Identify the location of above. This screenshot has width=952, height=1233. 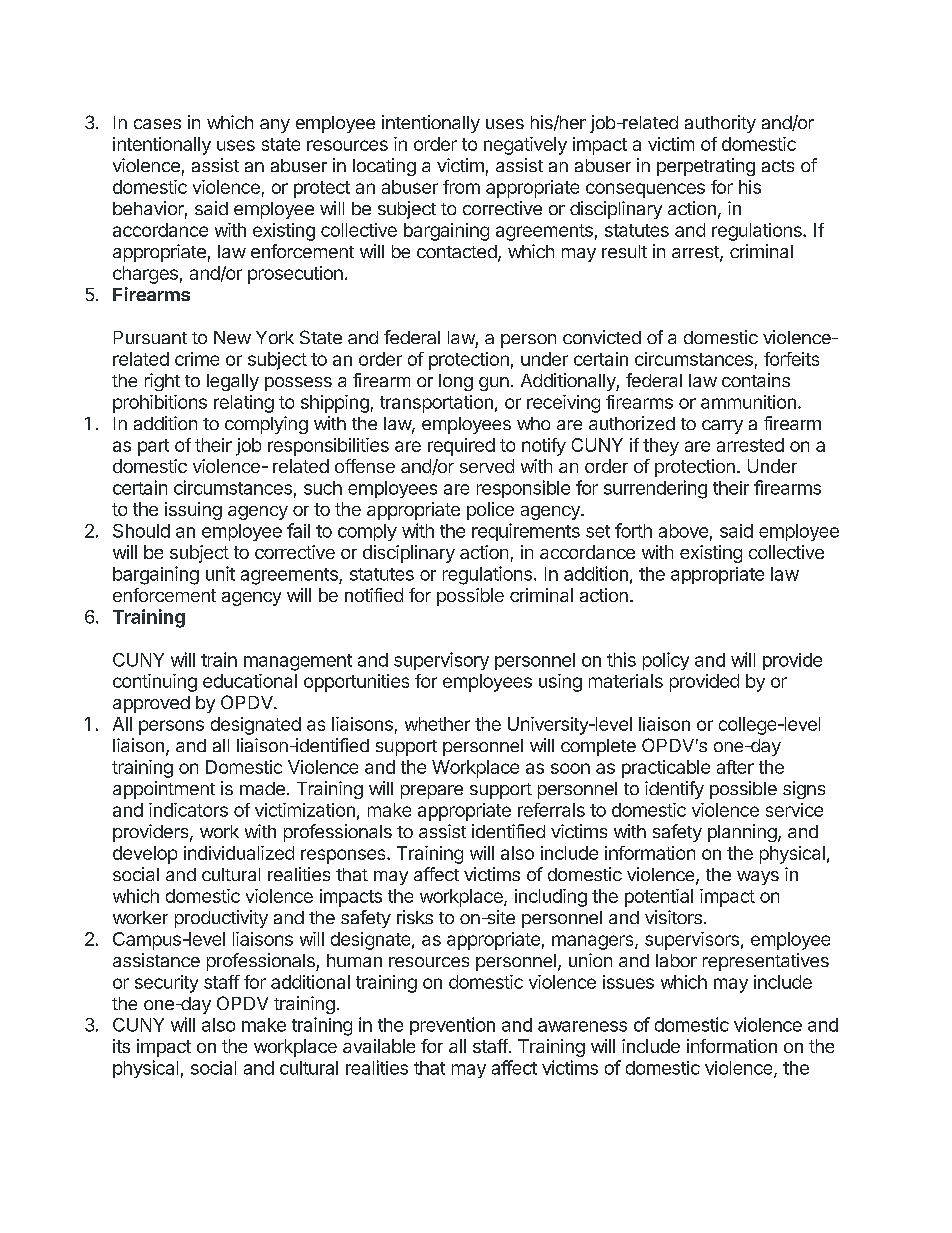
(683, 531).
